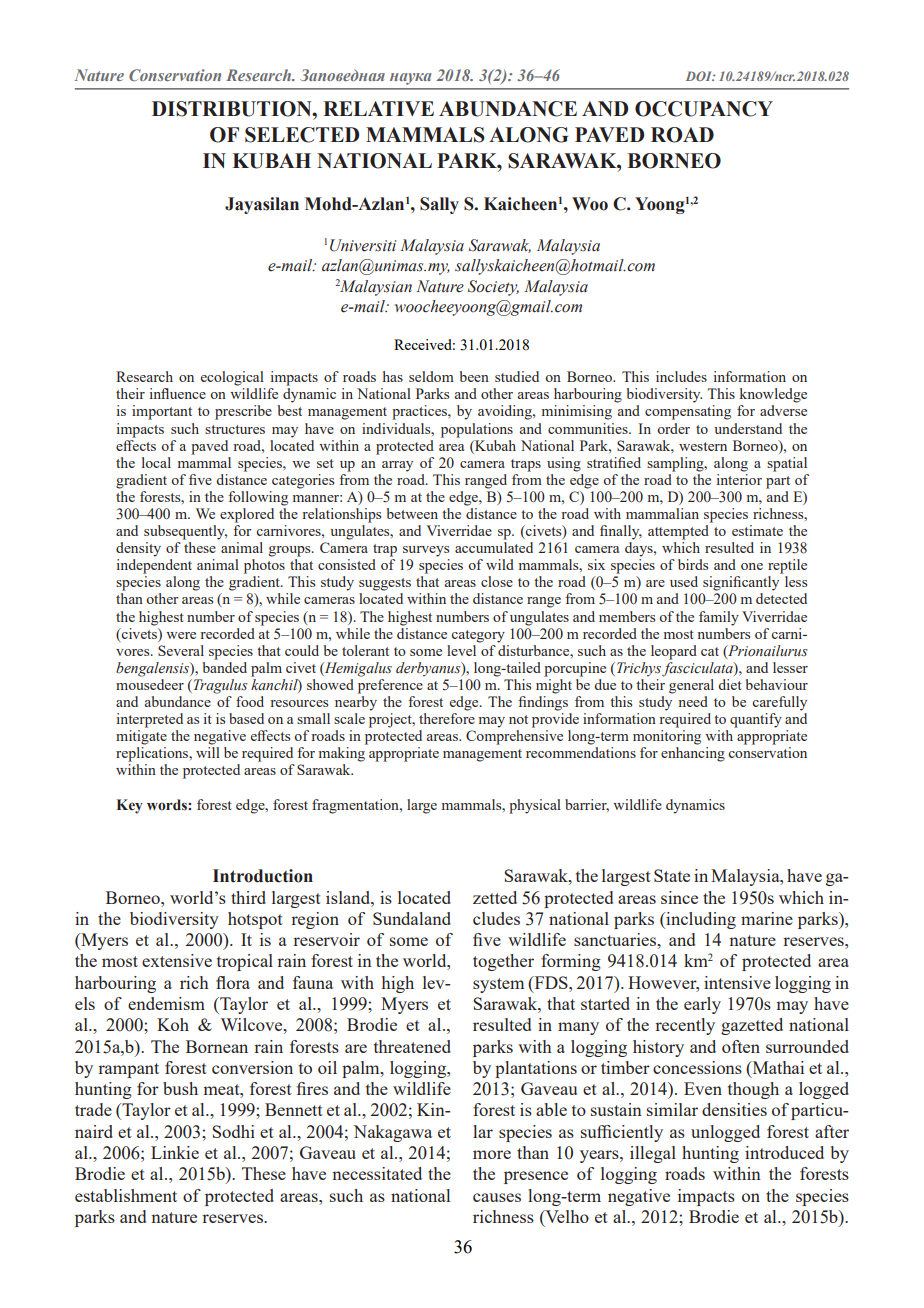 The image size is (924, 1308). I want to click on level, so click(463, 649).
